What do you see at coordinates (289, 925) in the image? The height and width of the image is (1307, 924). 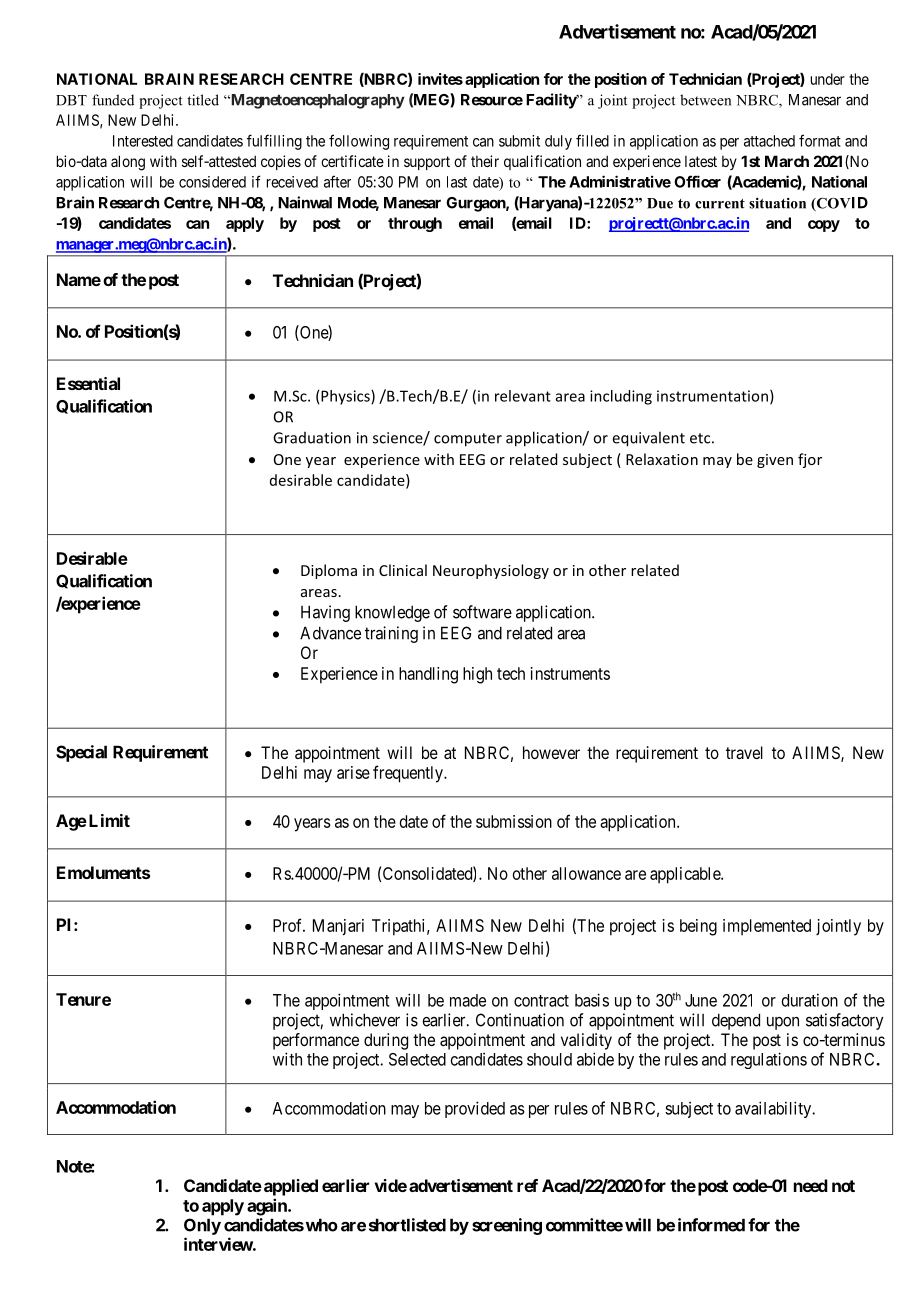 I see `Prof` at bounding box center [289, 925].
